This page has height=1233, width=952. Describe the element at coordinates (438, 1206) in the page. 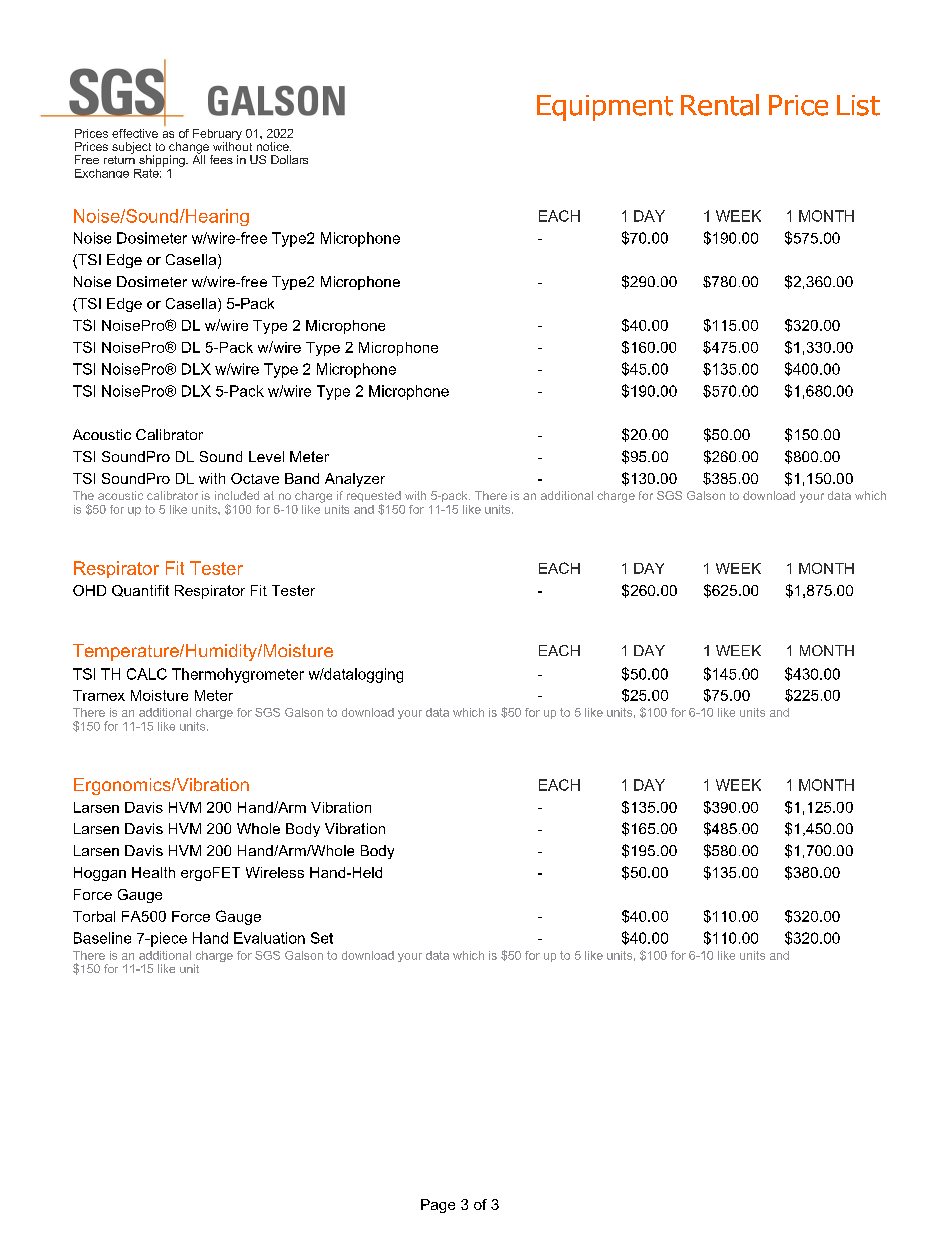

I see `Page` at that location.
